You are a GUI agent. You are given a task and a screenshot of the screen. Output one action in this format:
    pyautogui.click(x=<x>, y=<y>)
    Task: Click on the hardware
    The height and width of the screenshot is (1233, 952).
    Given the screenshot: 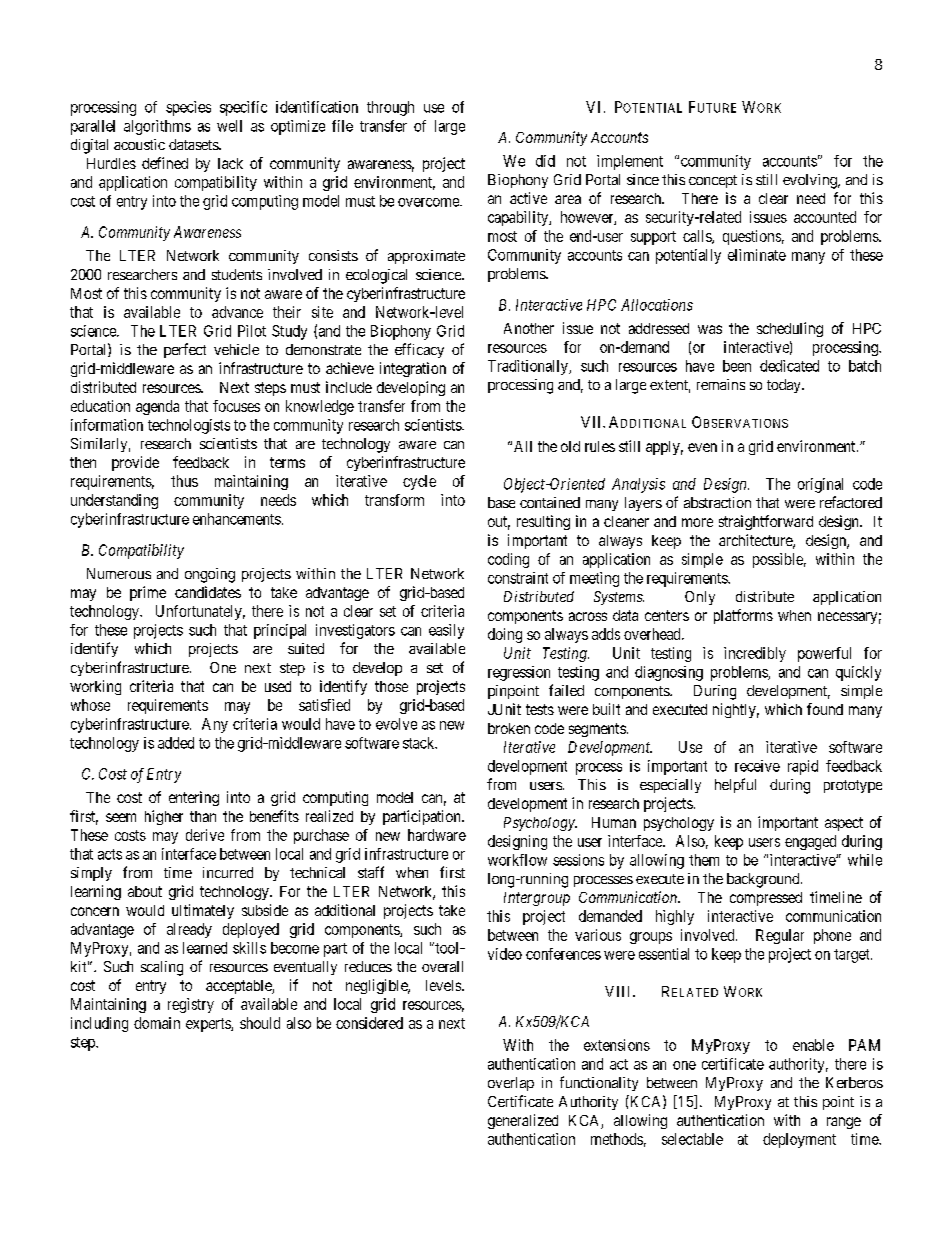 What is the action you would take?
    pyautogui.click(x=437, y=835)
